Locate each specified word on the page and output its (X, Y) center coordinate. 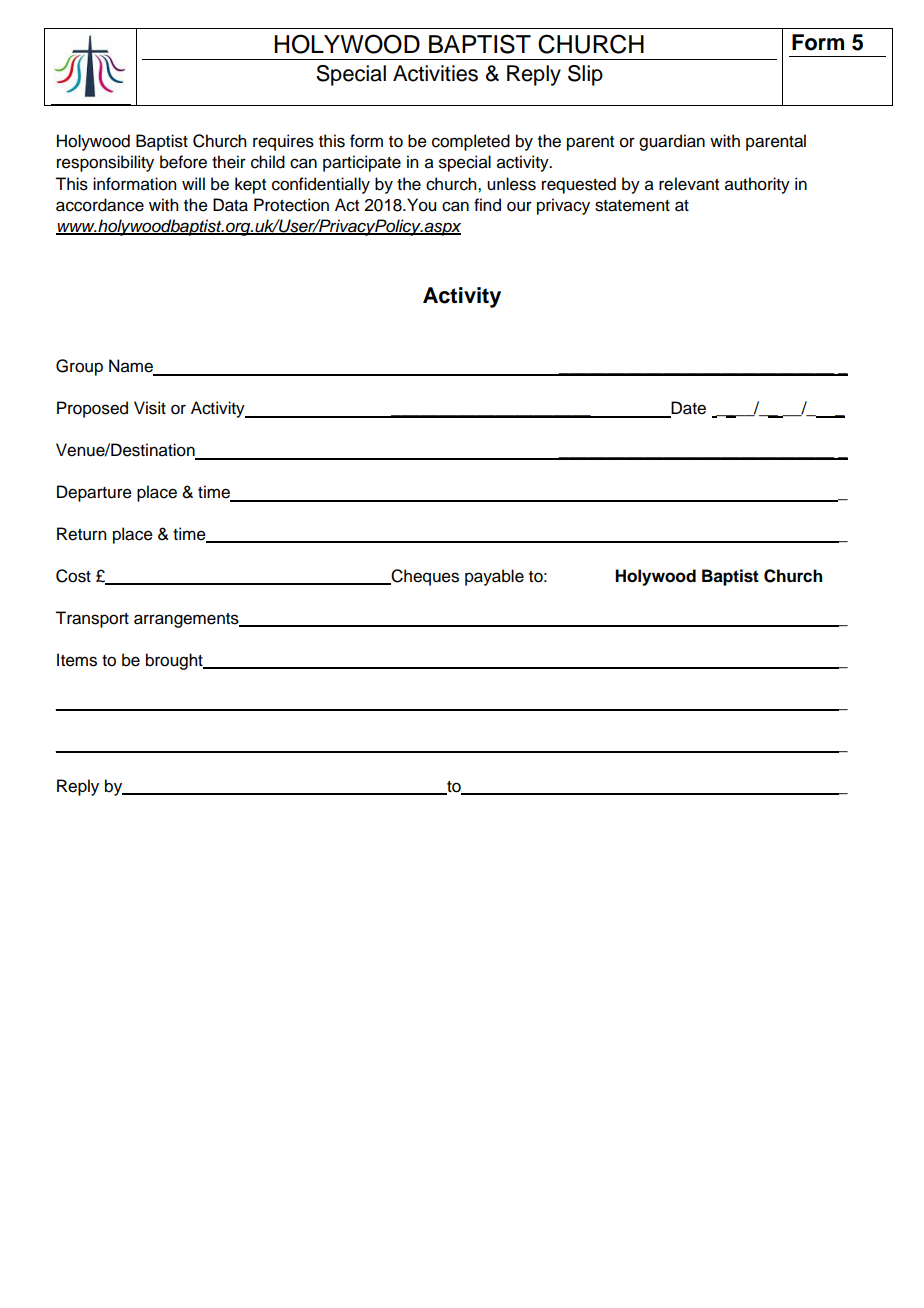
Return (81, 534)
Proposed (92, 409)
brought (175, 661)
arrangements (187, 620)
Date (688, 409)
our (519, 206)
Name (132, 367)
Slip (585, 75)
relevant (689, 184)
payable (494, 577)
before (183, 162)
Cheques (424, 577)
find (487, 205)
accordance (100, 205)
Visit (150, 408)
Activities (435, 73)
